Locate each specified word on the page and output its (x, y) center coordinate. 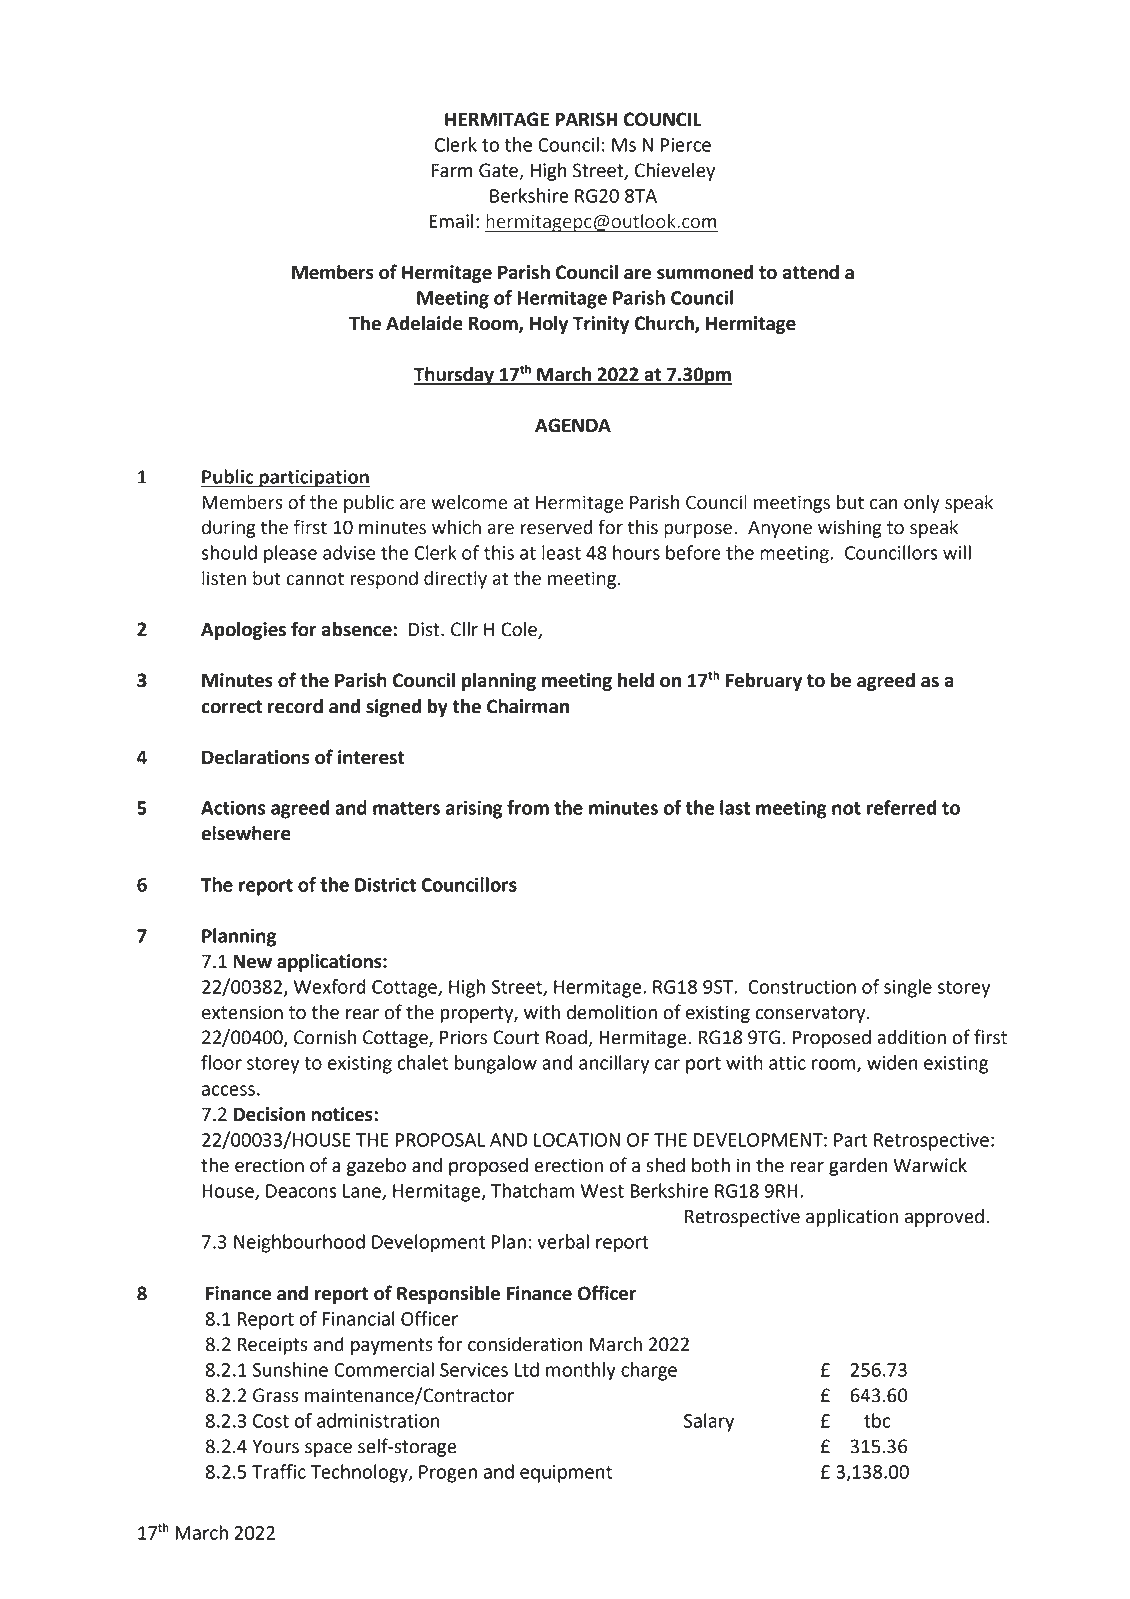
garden (858, 1167)
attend (811, 272)
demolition (612, 1012)
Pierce (686, 145)
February (764, 682)
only (922, 504)
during (229, 529)
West (602, 1191)
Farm (452, 171)
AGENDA (573, 425)
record (295, 706)
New (252, 962)
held (636, 680)
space (328, 1449)
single (908, 988)
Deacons (301, 1191)
